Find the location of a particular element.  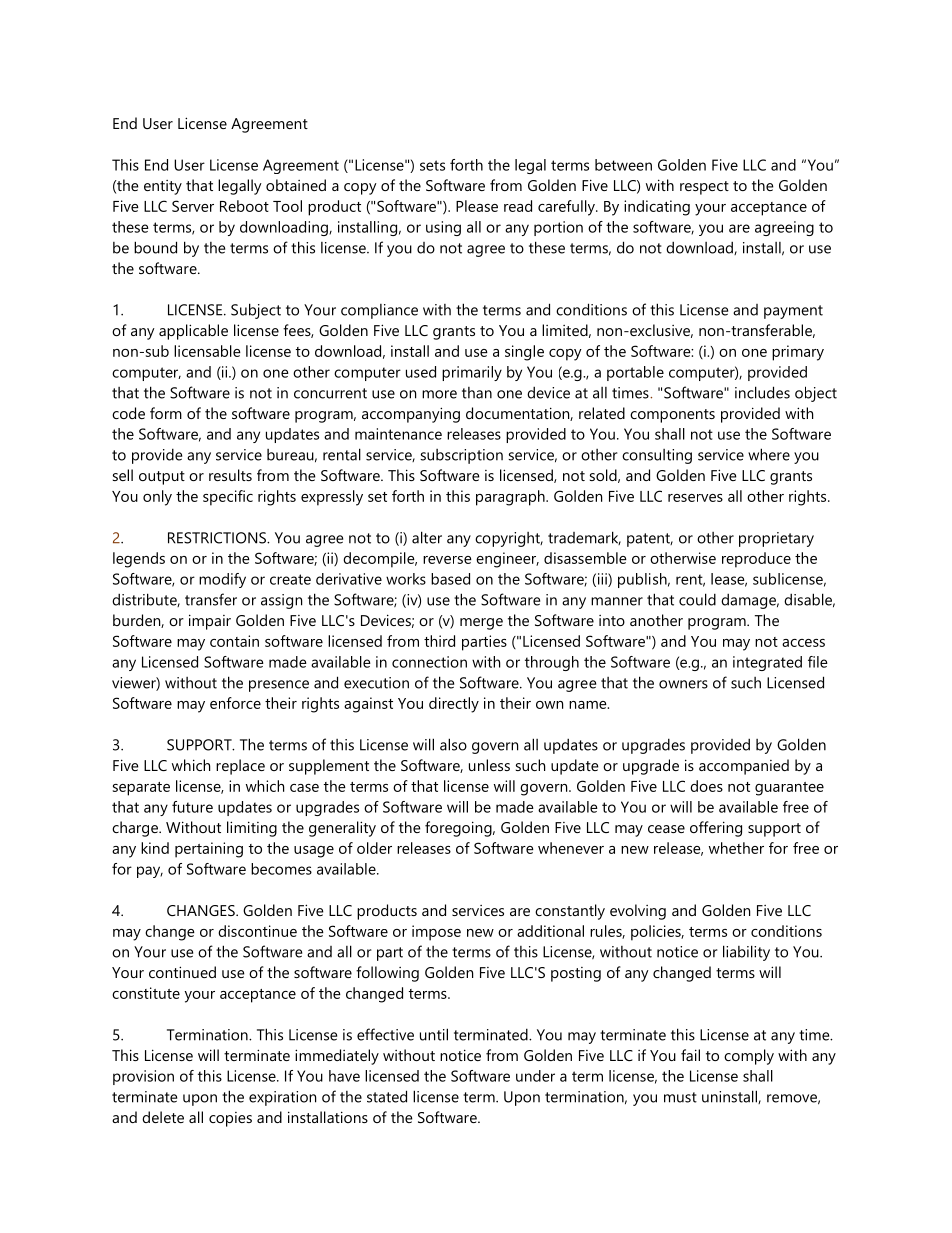

future is located at coordinates (192, 807).
